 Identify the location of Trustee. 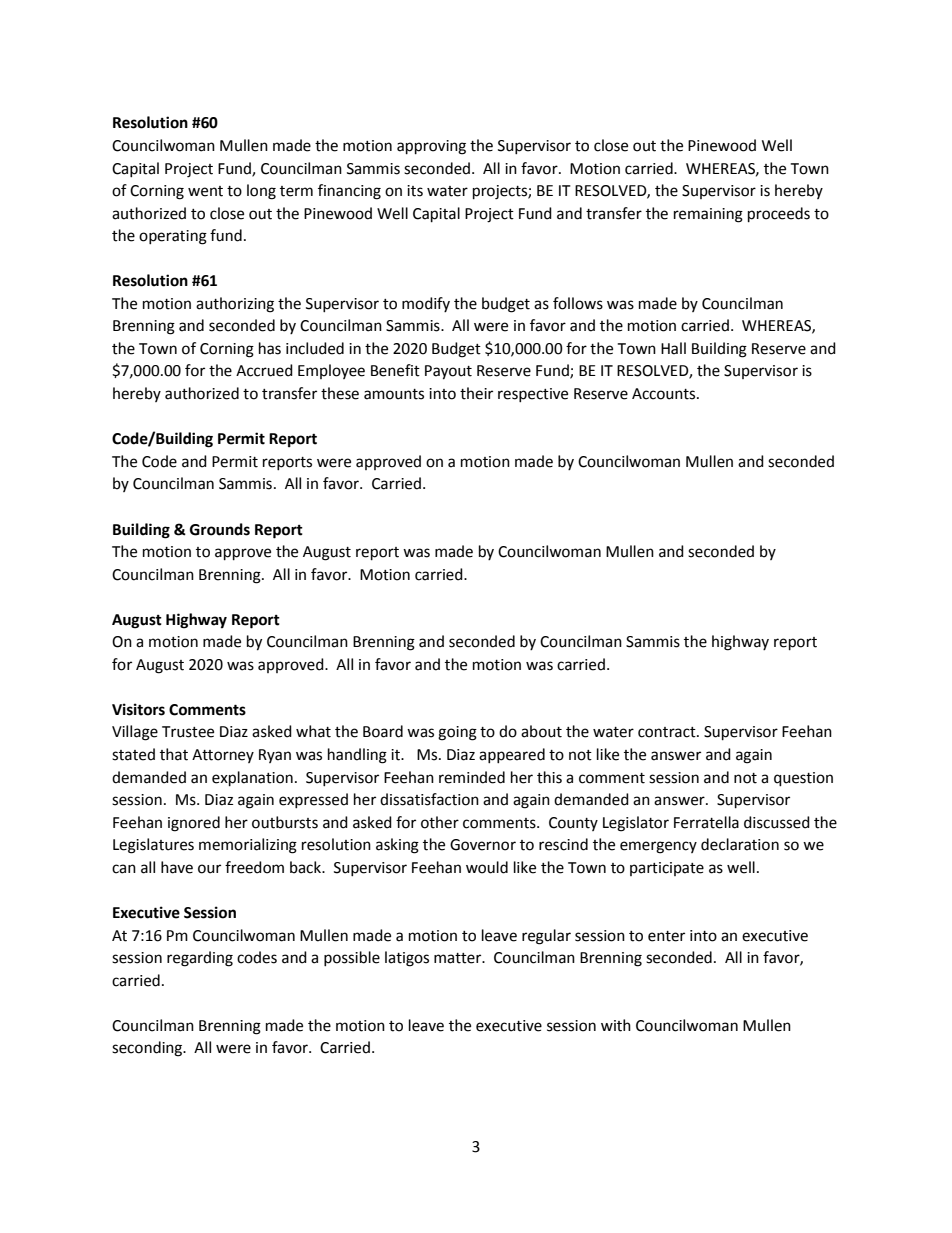
(188, 732).
